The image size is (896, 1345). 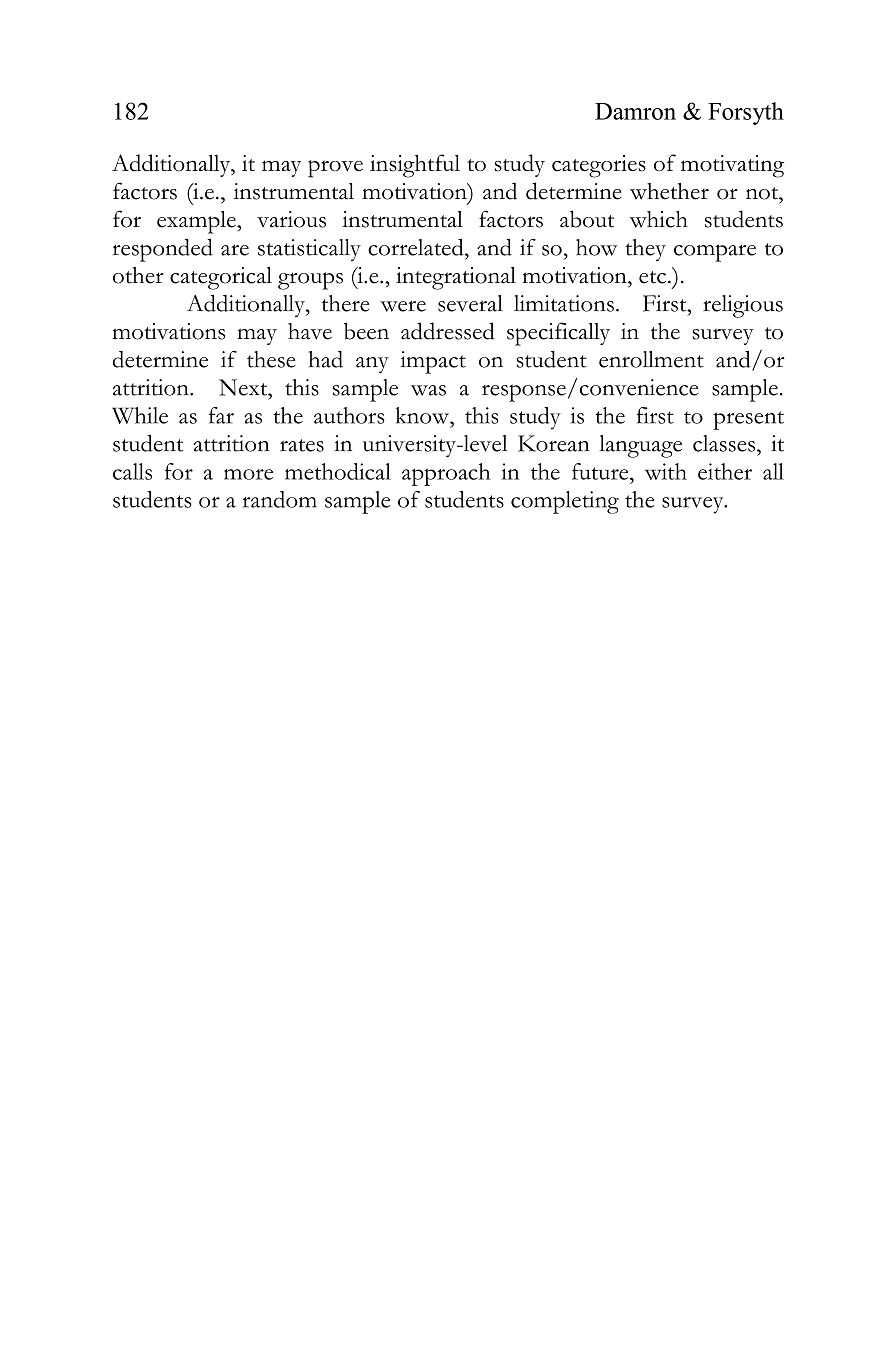 What do you see at coordinates (335, 169) in the page?
I see `prove` at bounding box center [335, 169].
